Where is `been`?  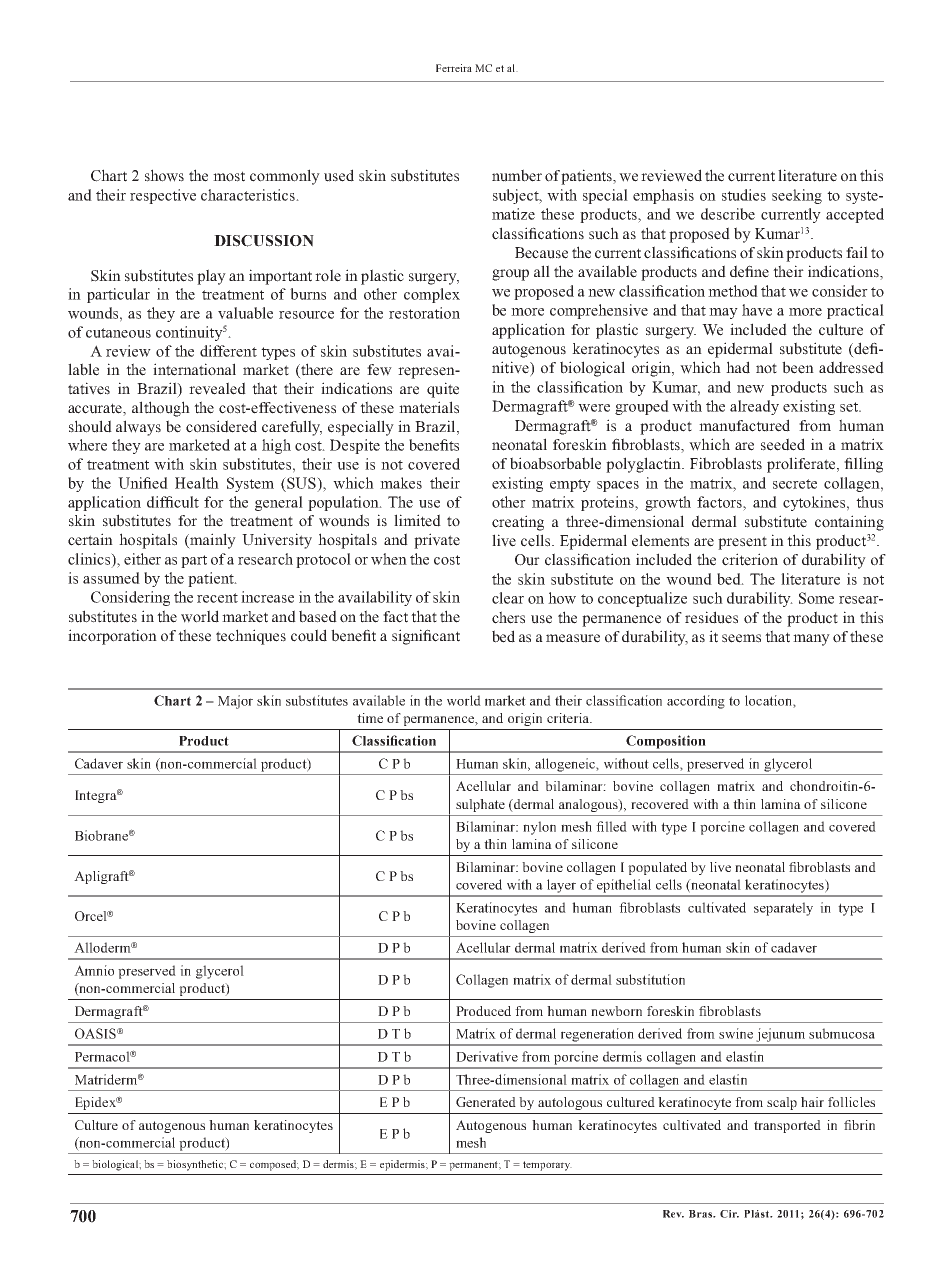 been is located at coordinates (798, 367).
